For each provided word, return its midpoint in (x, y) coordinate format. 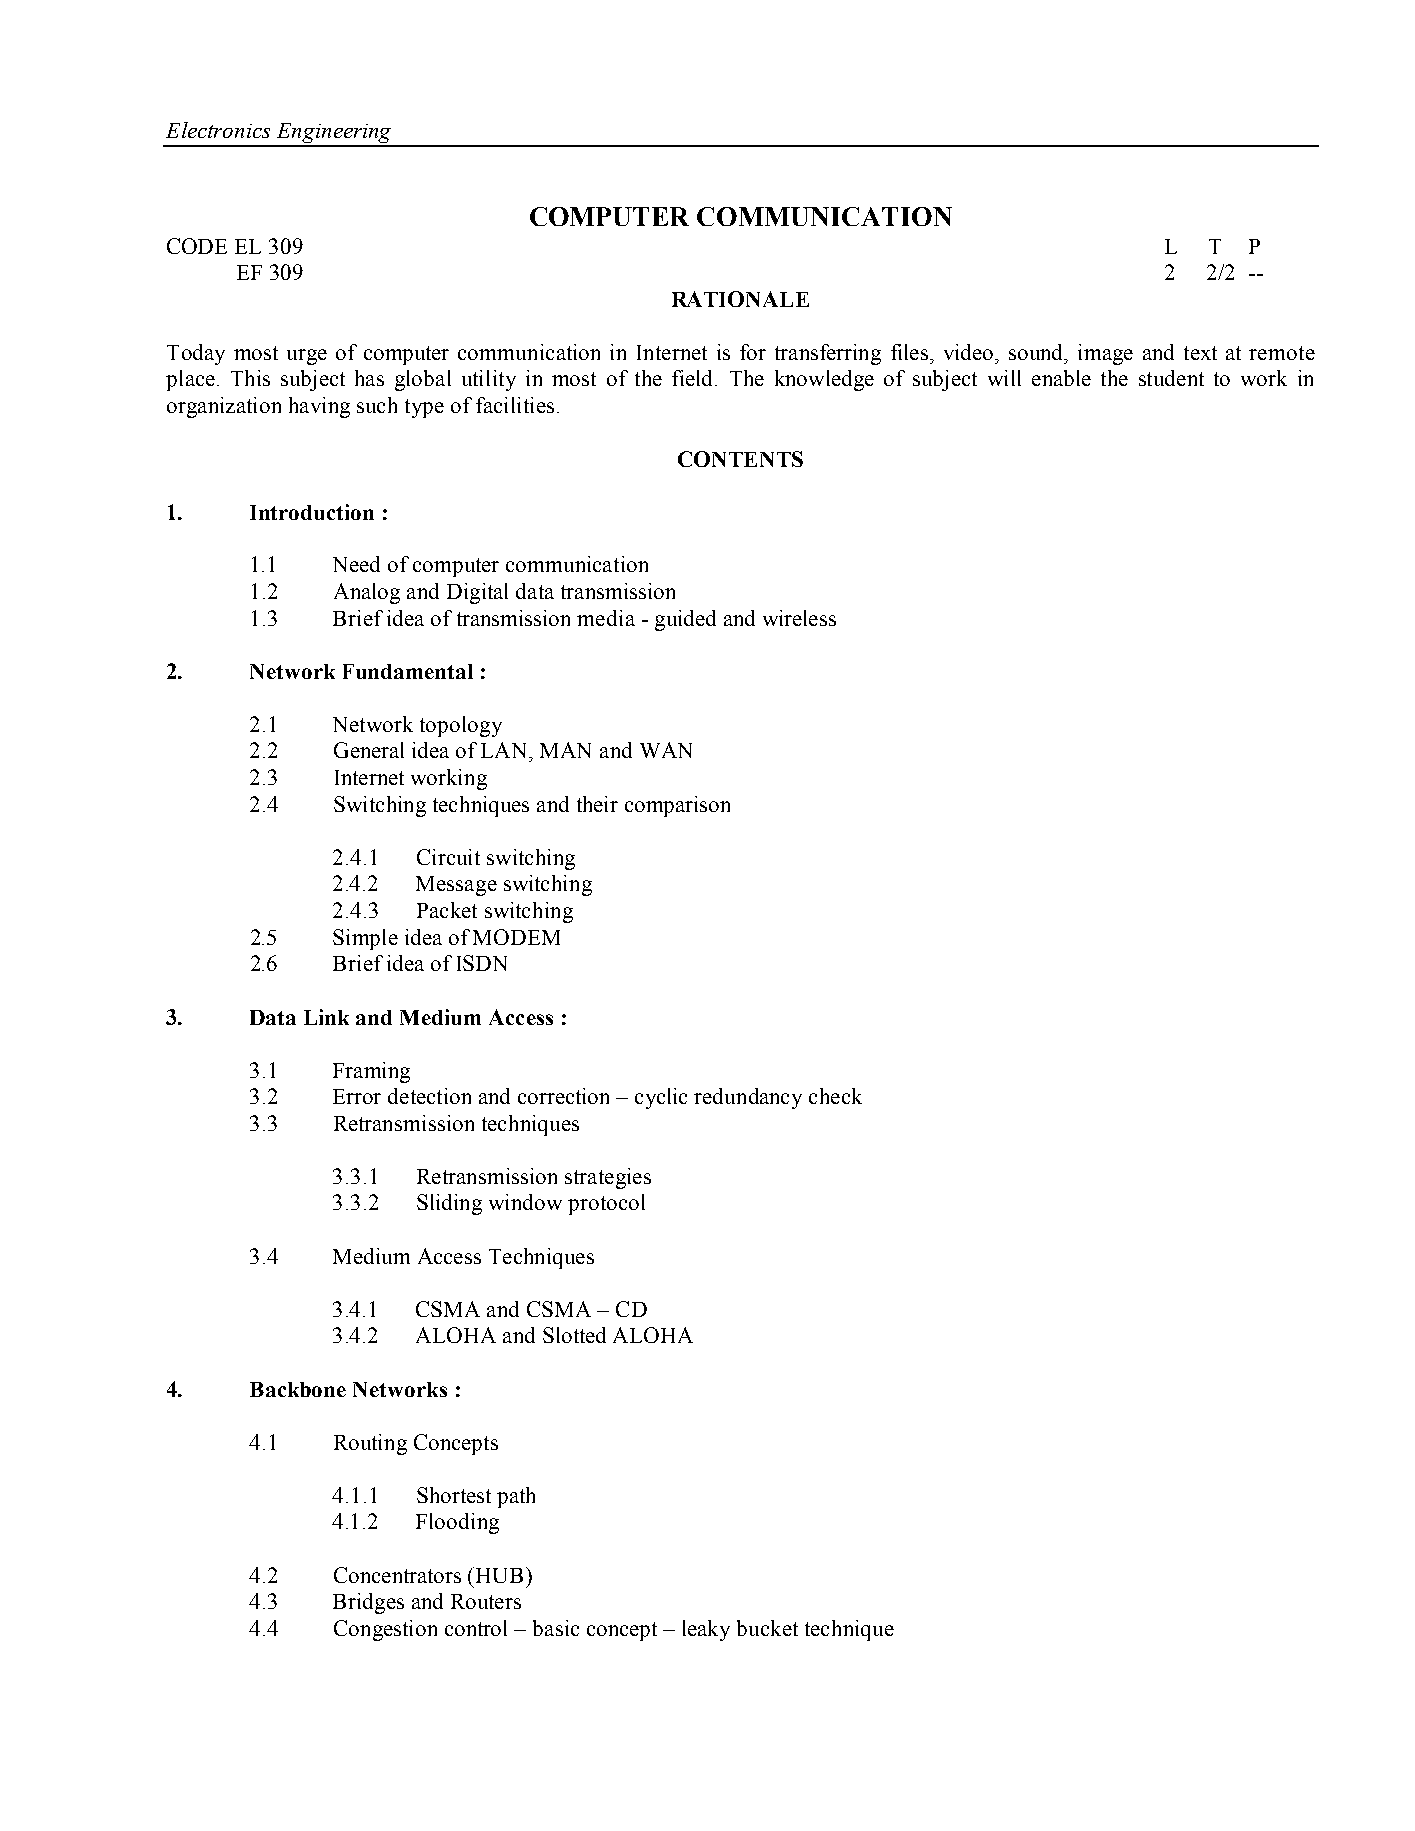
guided (685, 620)
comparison (677, 806)
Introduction (312, 512)
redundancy (748, 1098)
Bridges (368, 1603)
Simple (365, 939)
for (753, 352)
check (835, 1096)
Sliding (449, 1204)
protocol (606, 1204)
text (1200, 353)
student (1171, 378)
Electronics (218, 130)
